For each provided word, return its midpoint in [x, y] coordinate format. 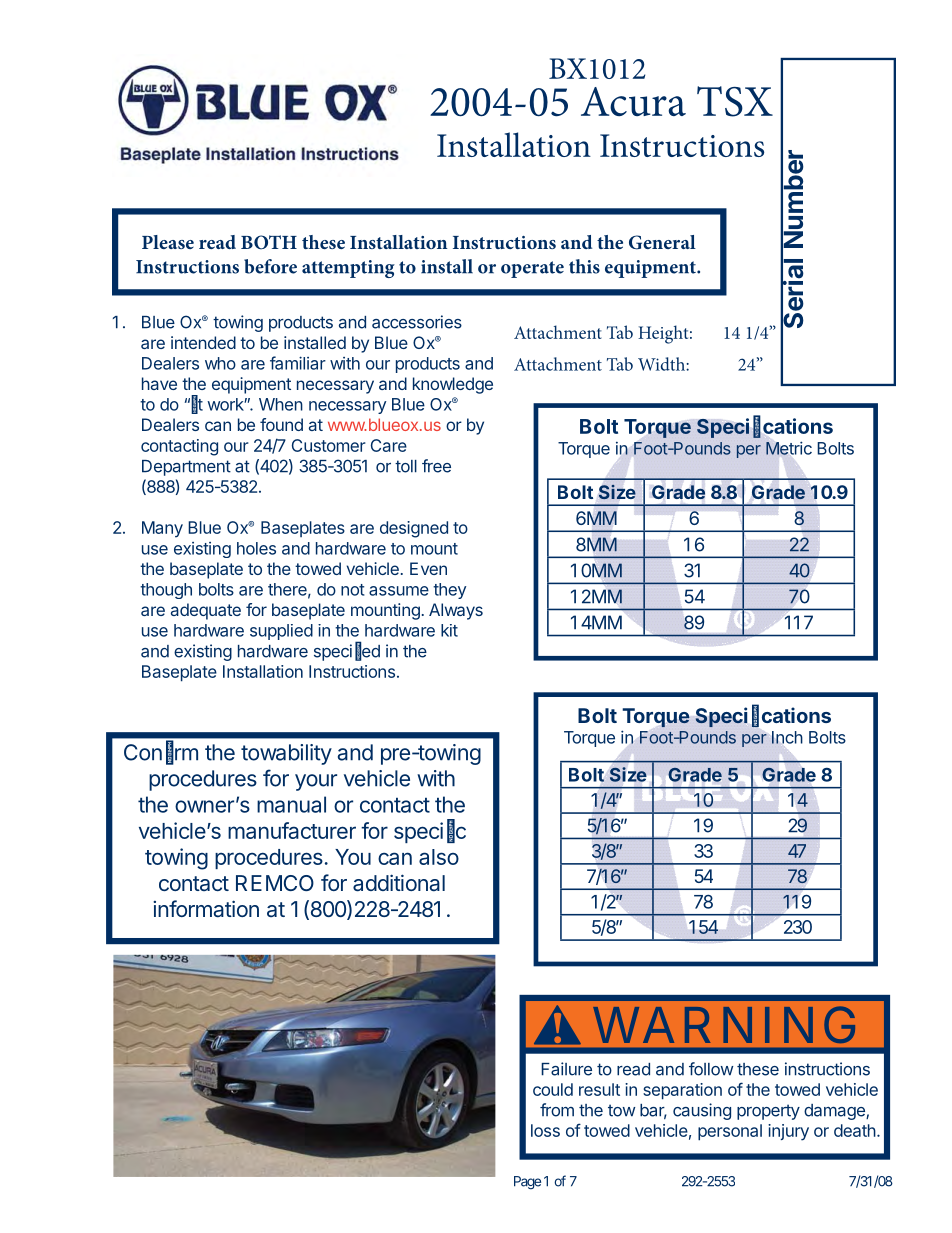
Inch [787, 737]
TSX [735, 101]
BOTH [269, 242]
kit [449, 630]
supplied [281, 632]
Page [527, 1183]
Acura [633, 101]
